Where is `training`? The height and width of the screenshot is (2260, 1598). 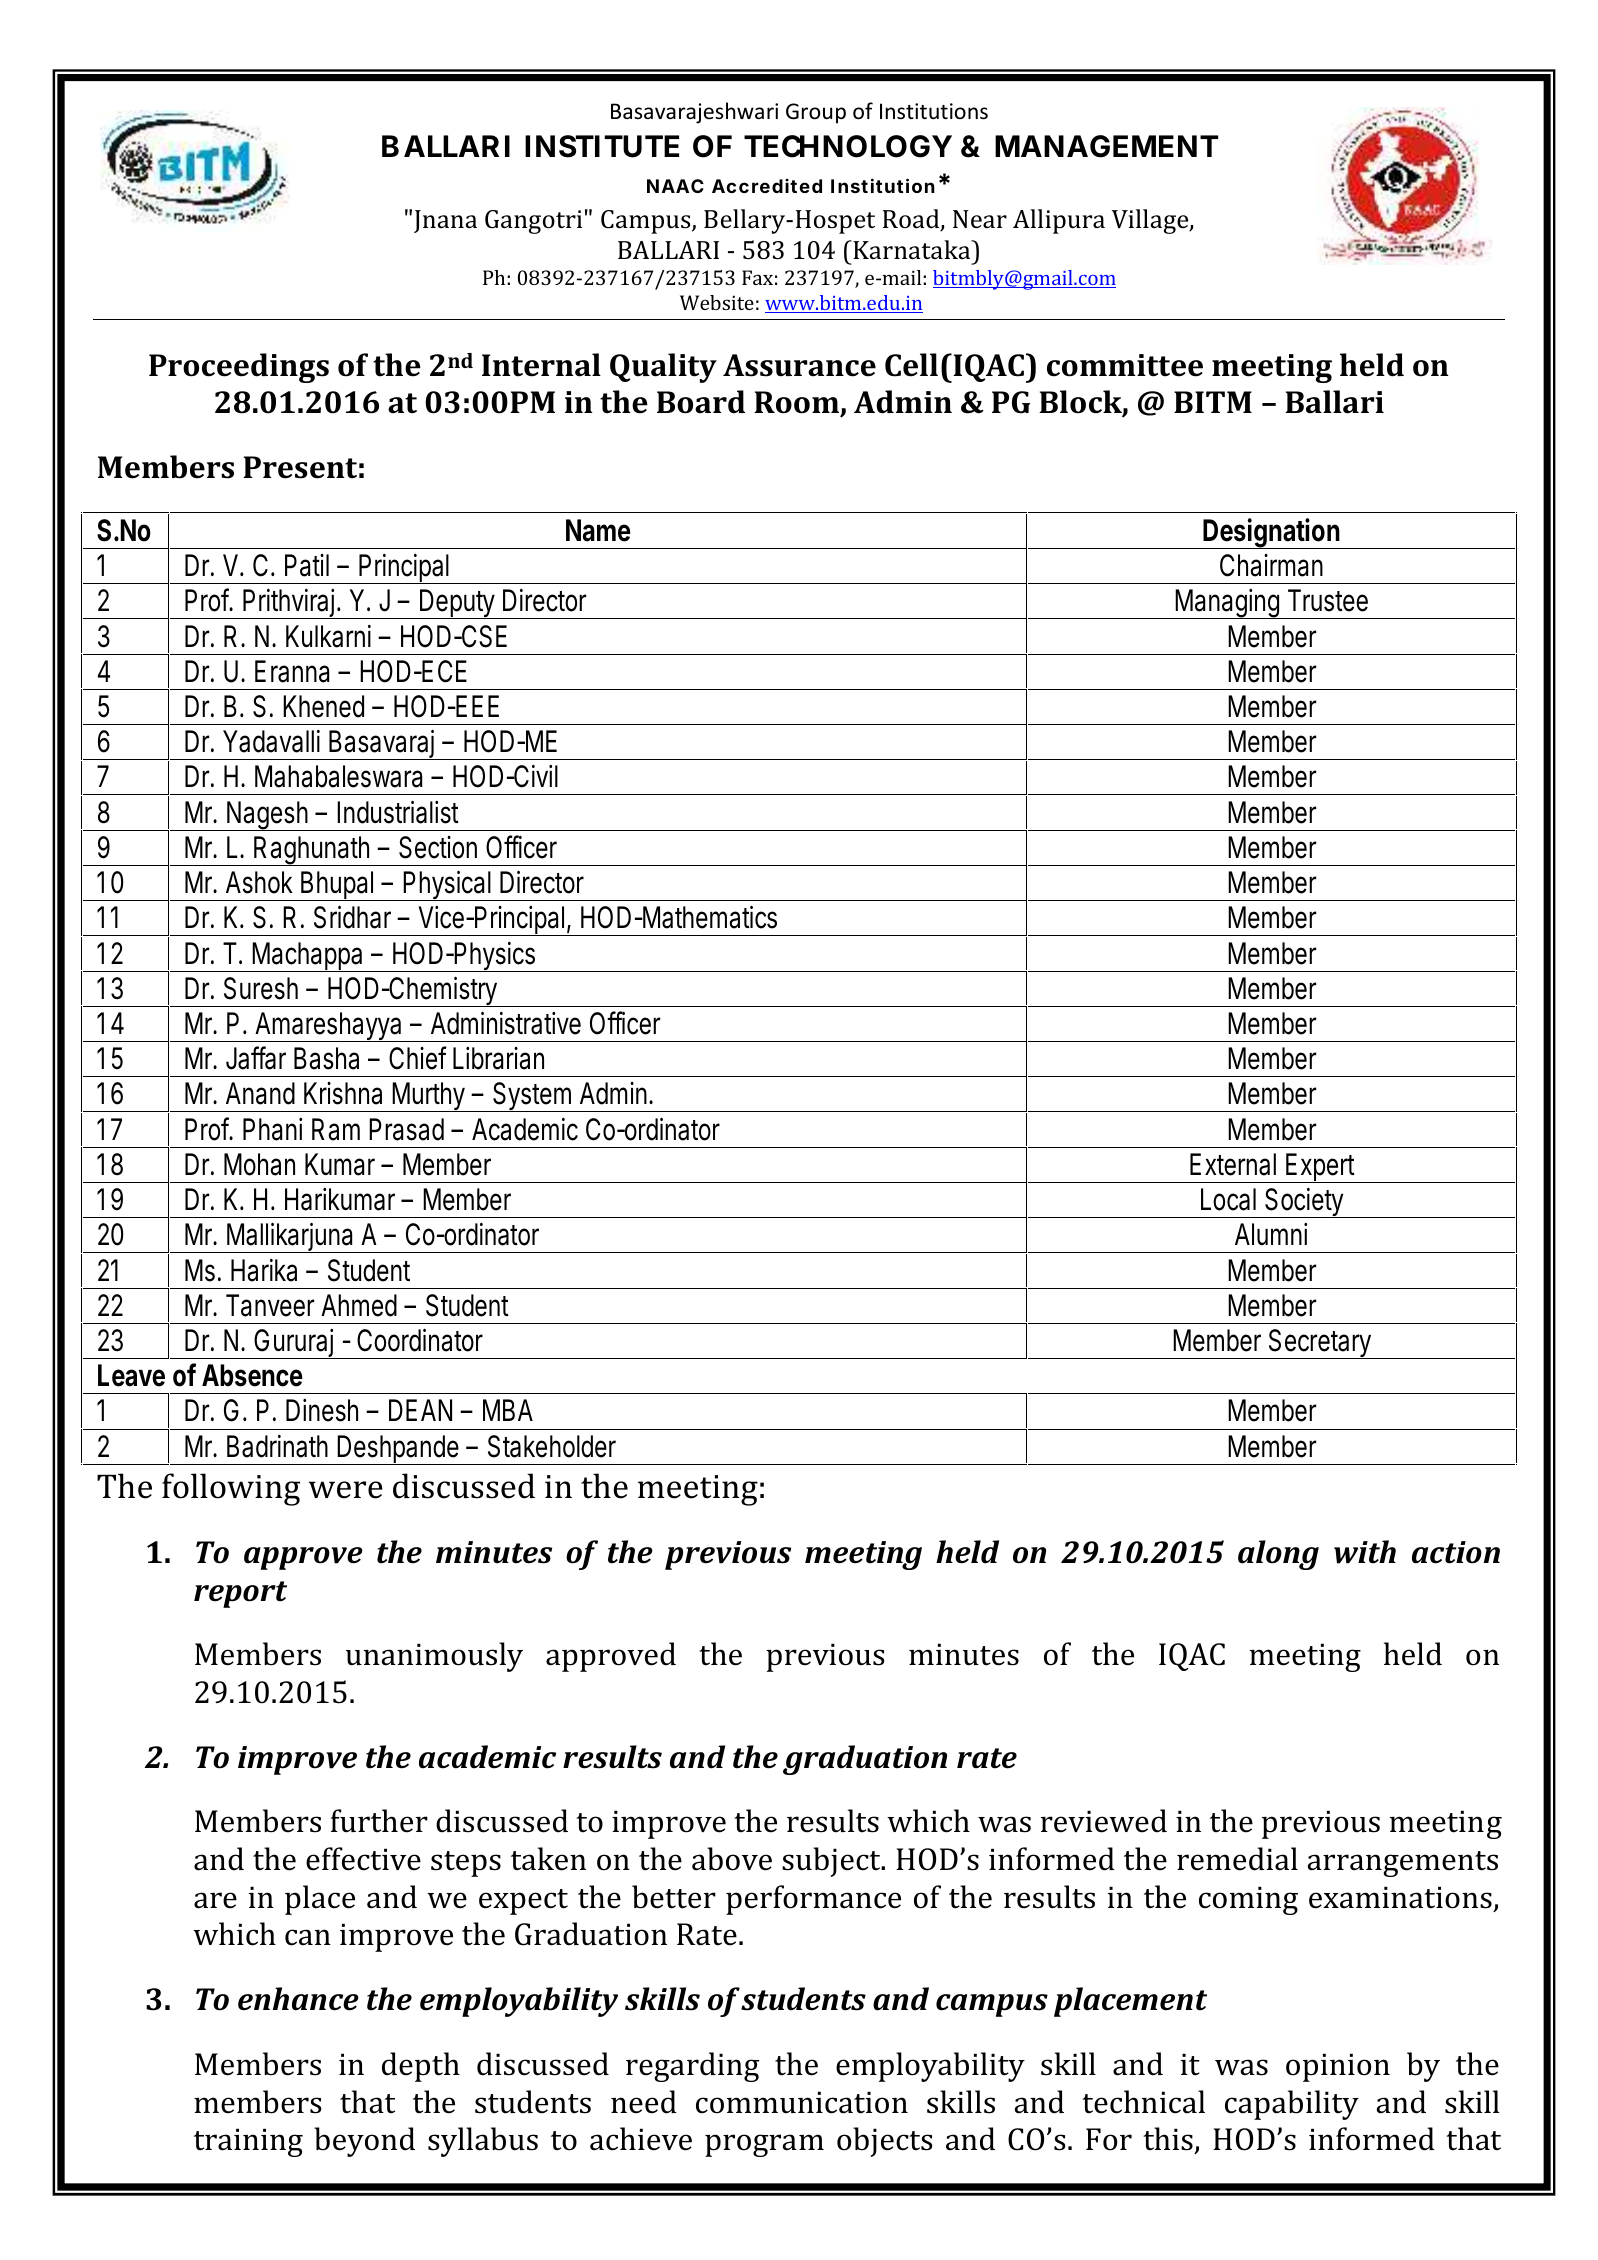
training is located at coordinates (248, 2142).
